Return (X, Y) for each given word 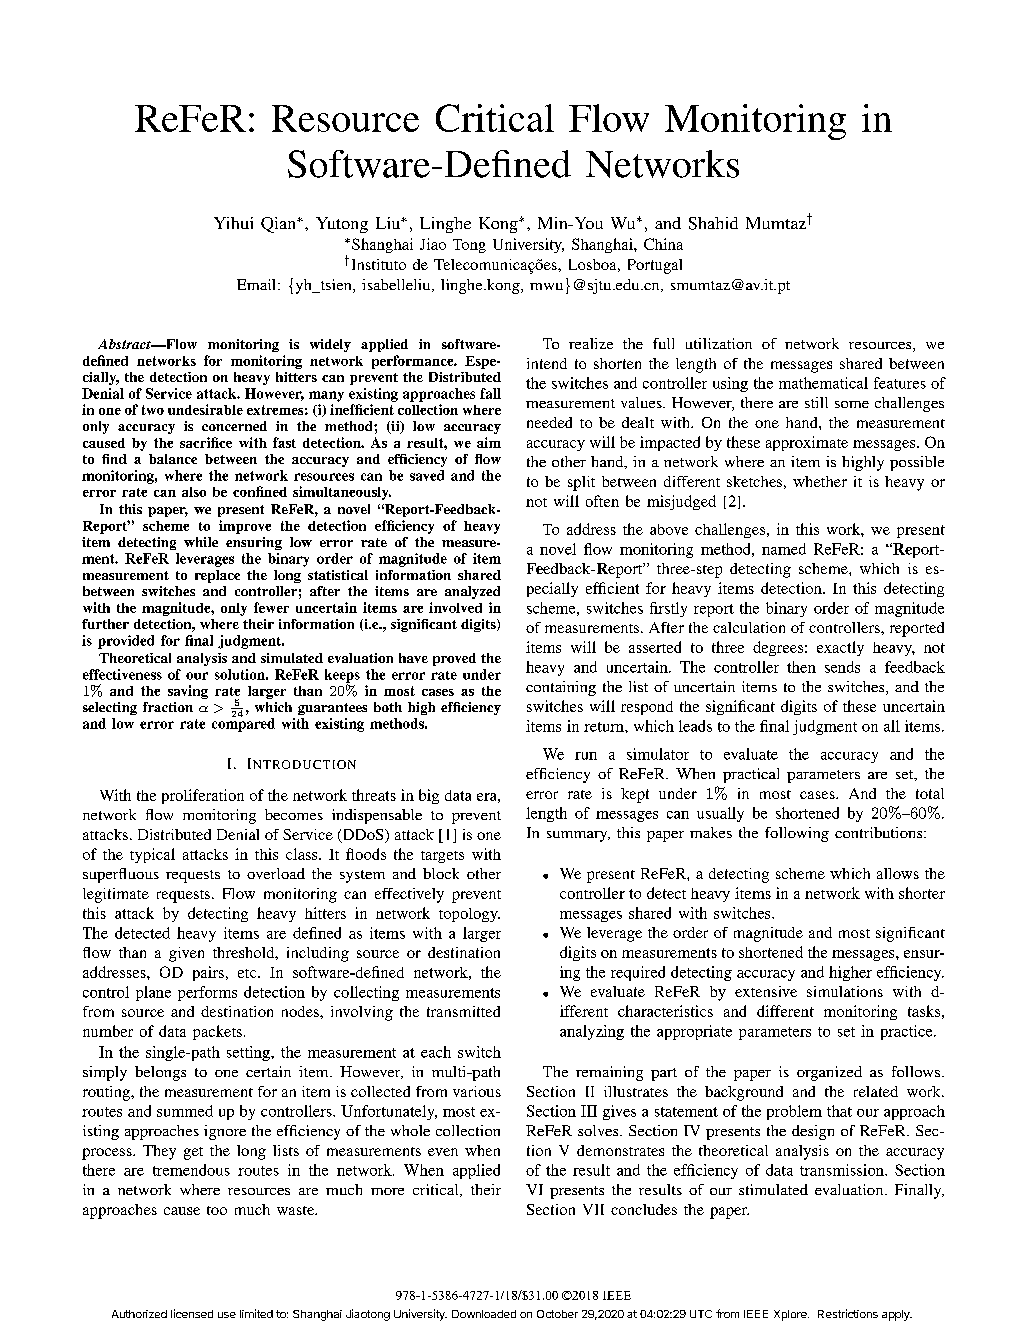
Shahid (713, 223)
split (581, 483)
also (194, 492)
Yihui (233, 223)
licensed (192, 1313)
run (586, 756)
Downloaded (484, 1314)
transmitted (463, 1011)
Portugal (655, 266)
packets (217, 1032)
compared (243, 724)
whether (820, 481)
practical (751, 775)
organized (829, 1073)
